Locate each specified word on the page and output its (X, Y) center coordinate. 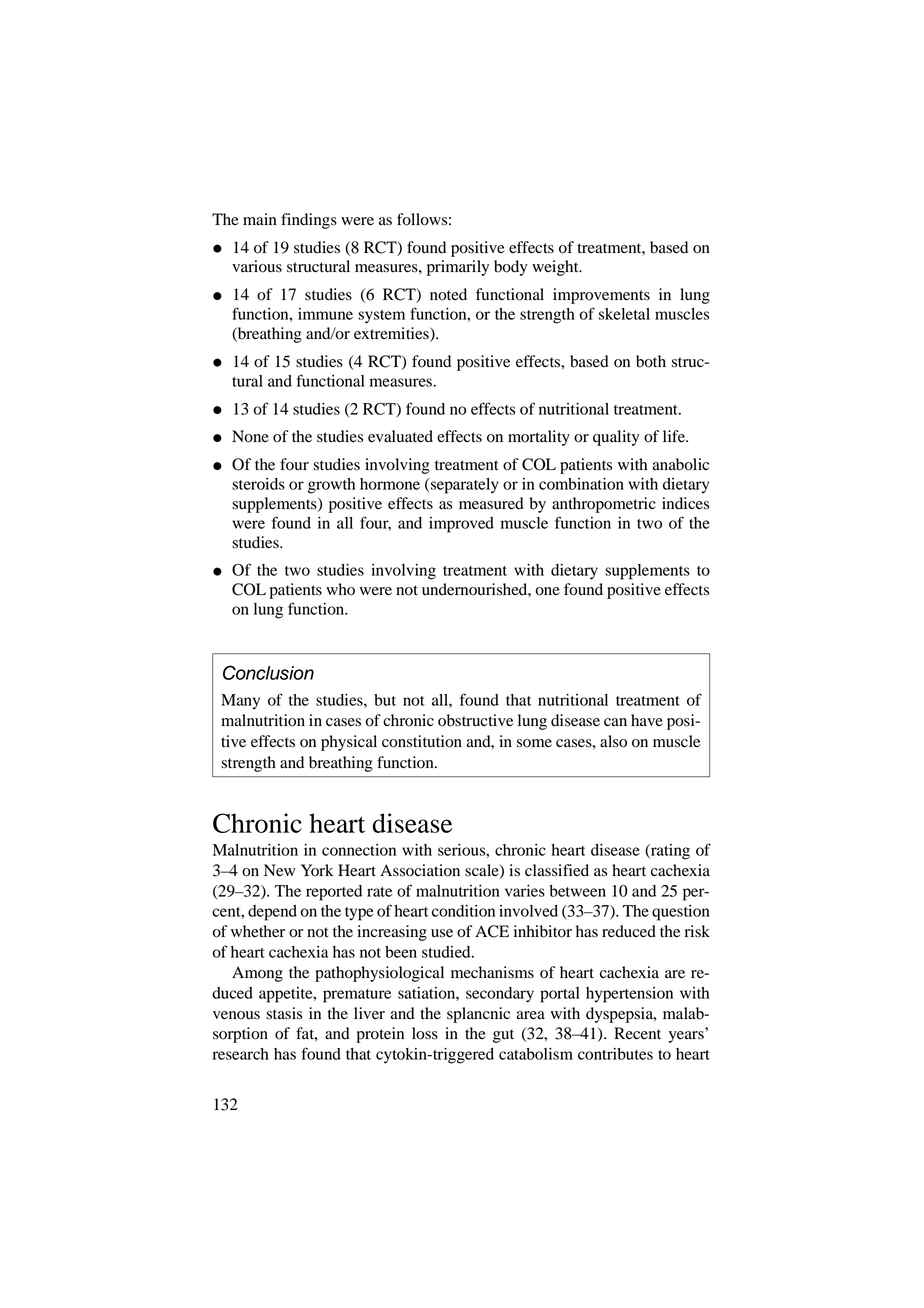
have (647, 720)
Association (420, 870)
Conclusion (268, 672)
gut (503, 1036)
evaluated (400, 436)
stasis (284, 1013)
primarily (458, 268)
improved (461, 525)
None (250, 436)
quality (616, 438)
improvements (601, 296)
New (279, 870)
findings (309, 221)
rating (669, 852)
